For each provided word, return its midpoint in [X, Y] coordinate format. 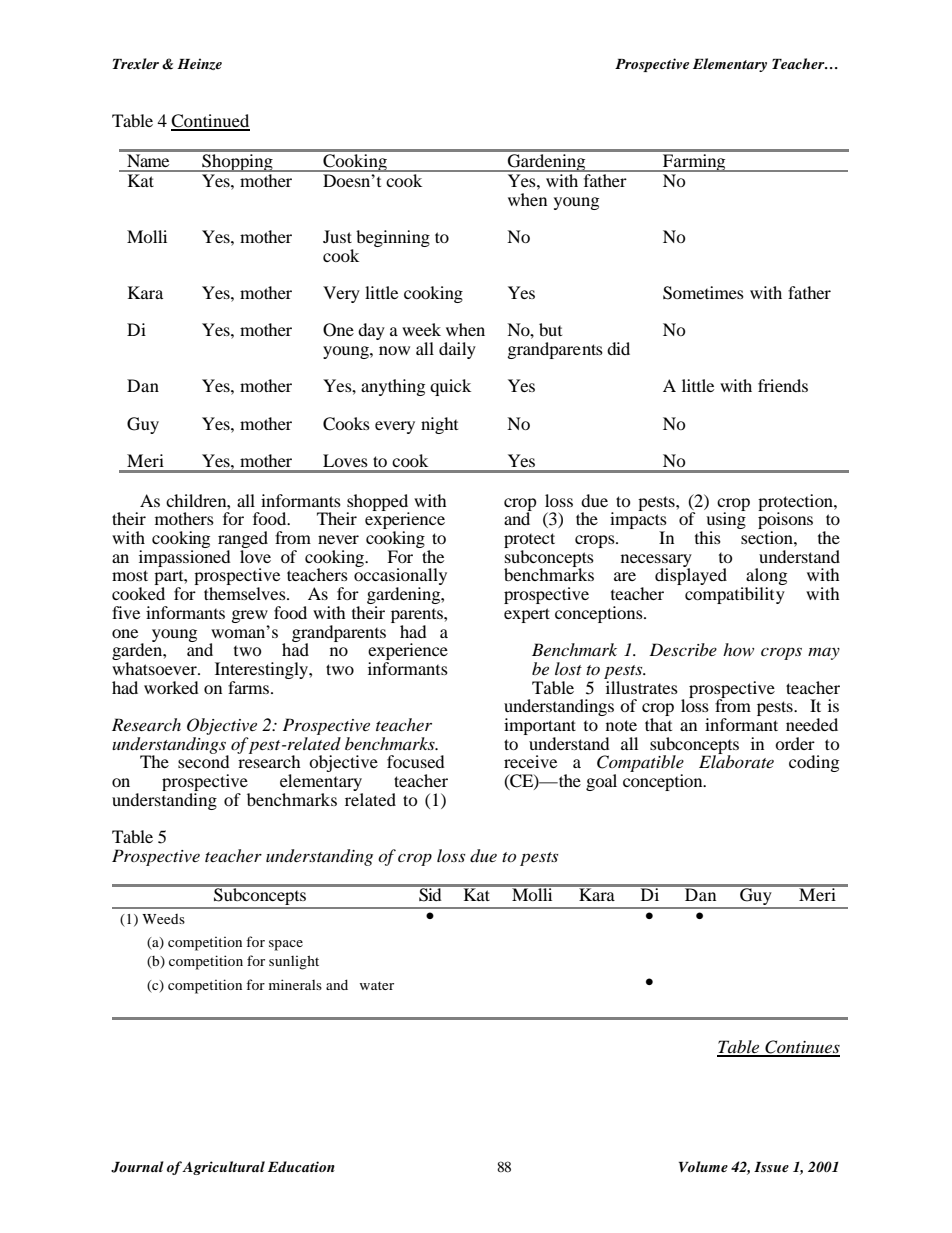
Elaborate [736, 760]
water [377, 985]
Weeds [163, 919]
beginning [393, 238]
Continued [210, 122]
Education [301, 1166]
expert [527, 615]
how [738, 649]
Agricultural [223, 1168]
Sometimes [703, 293]
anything [393, 387]
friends [783, 385]
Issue [771, 1167]
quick [450, 387]
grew [250, 616]
